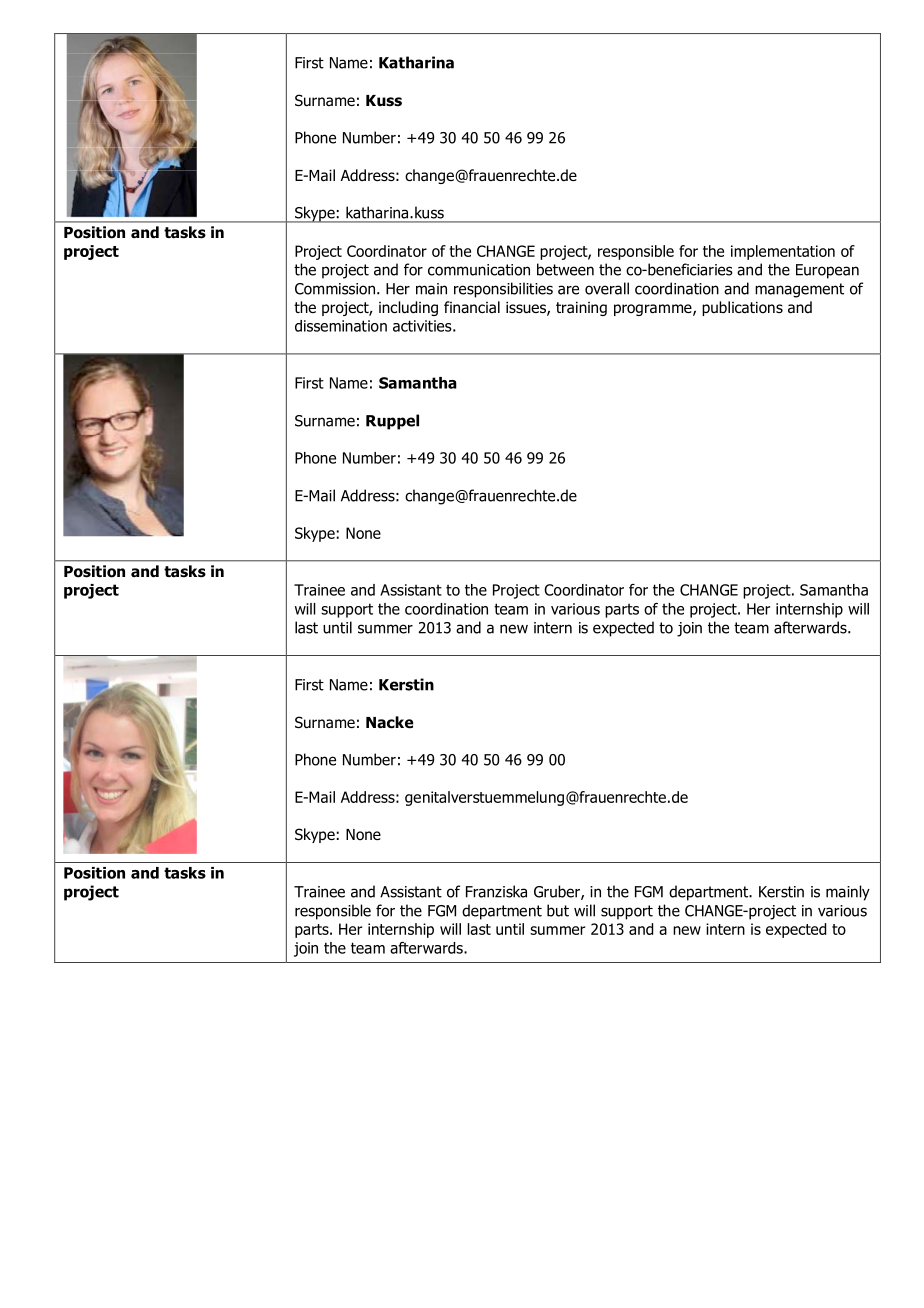  I want to click on Franziska, so click(496, 891).
